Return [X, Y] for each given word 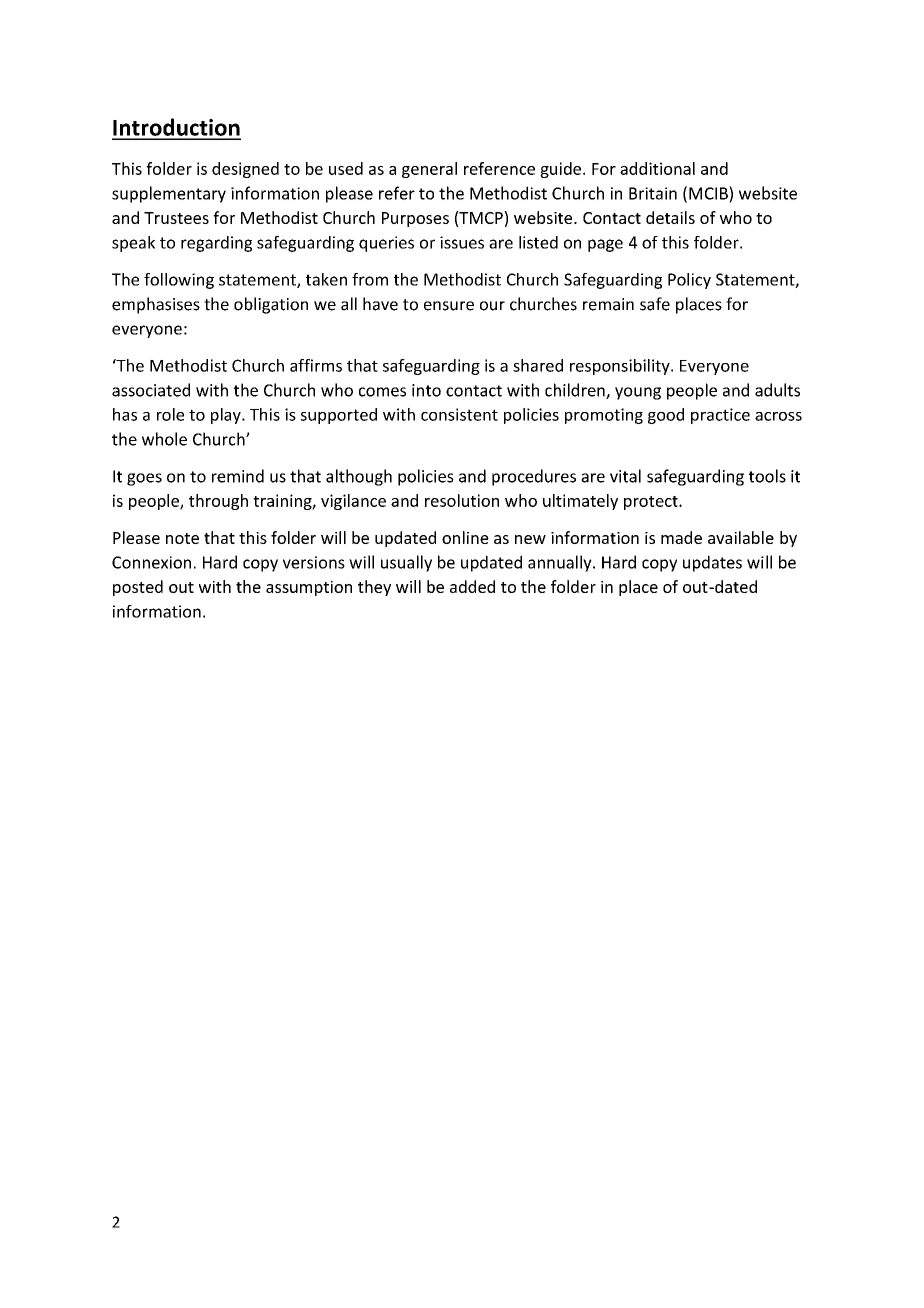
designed [245, 170]
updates [712, 563]
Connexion [151, 562]
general [429, 170]
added [472, 586]
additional [657, 168]
